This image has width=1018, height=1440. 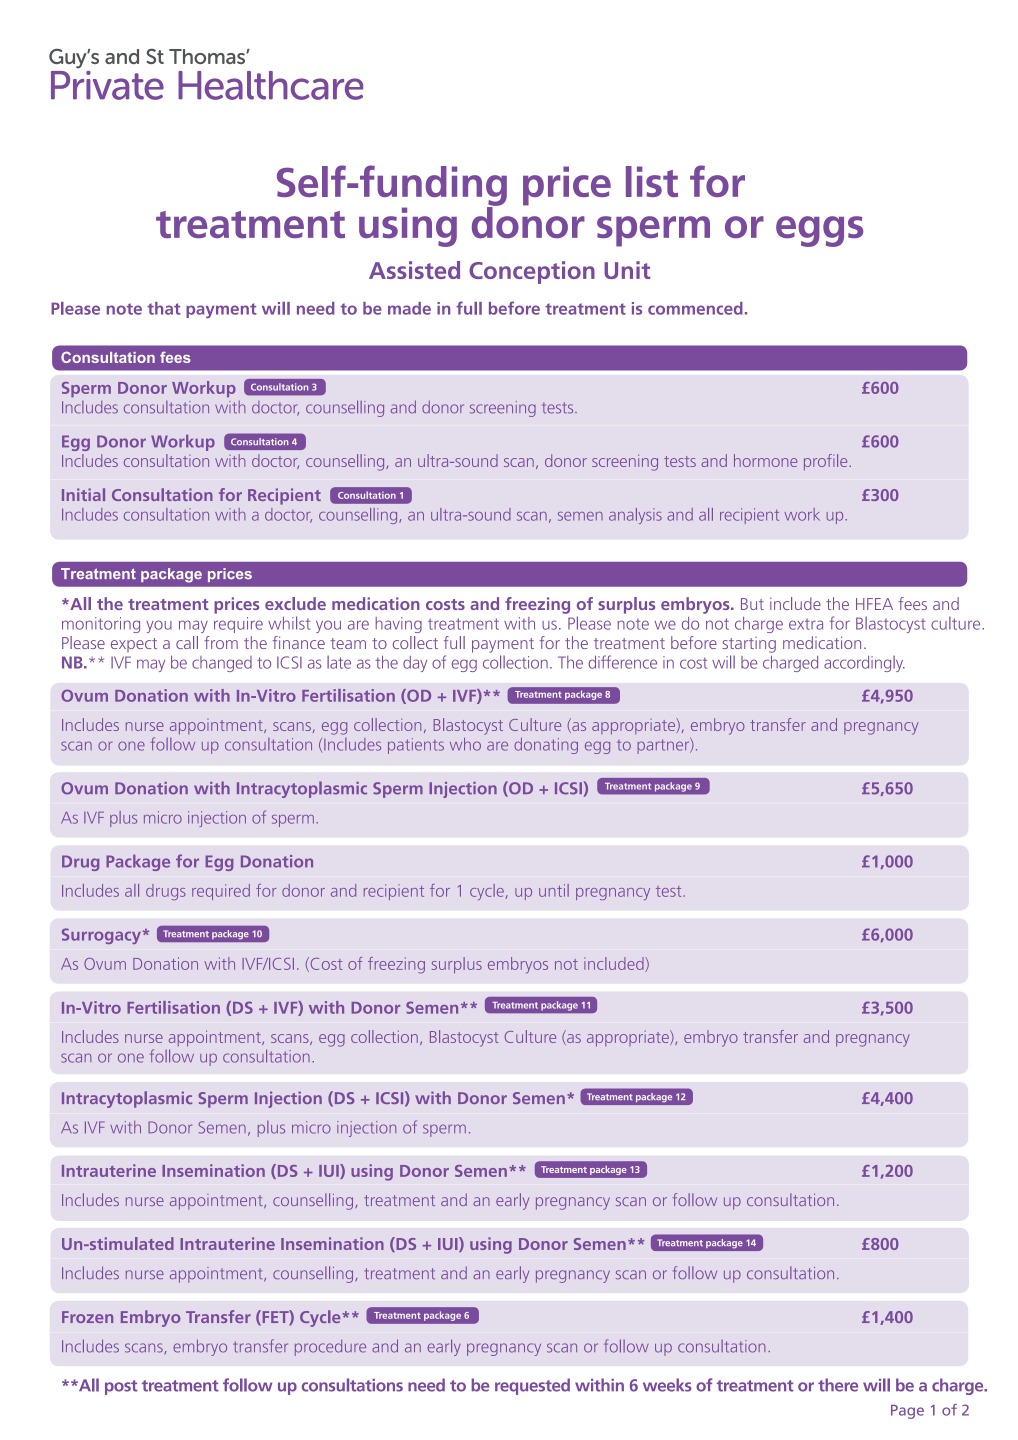 What do you see at coordinates (838, 1385) in the image?
I see `there` at bounding box center [838, 1385].
